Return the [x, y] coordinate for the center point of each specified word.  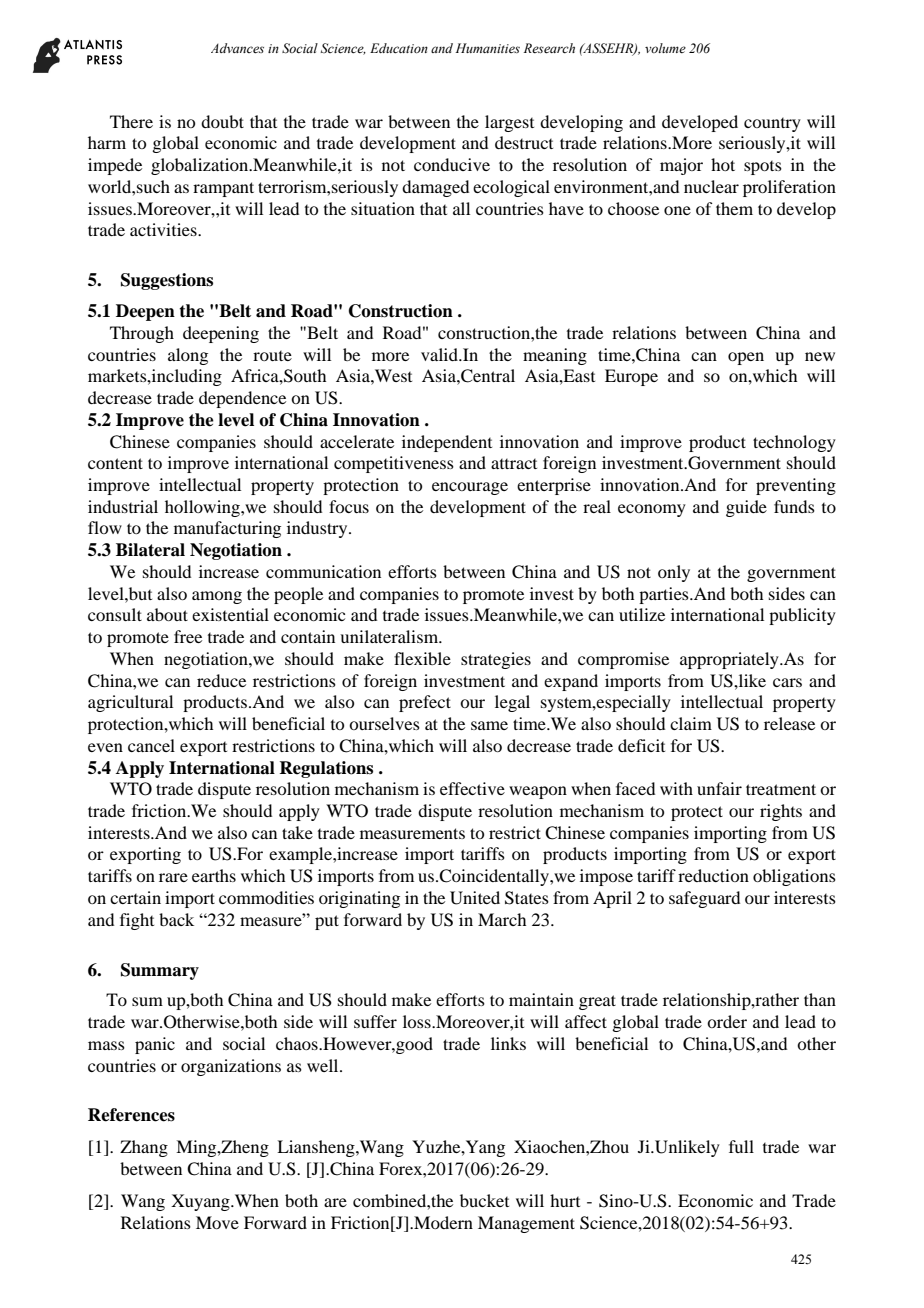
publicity [802, 616]
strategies [496, 660]
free [188, 636]
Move [217, 1222]
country [772, 125]
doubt [222, 121]
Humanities [487, 48]
